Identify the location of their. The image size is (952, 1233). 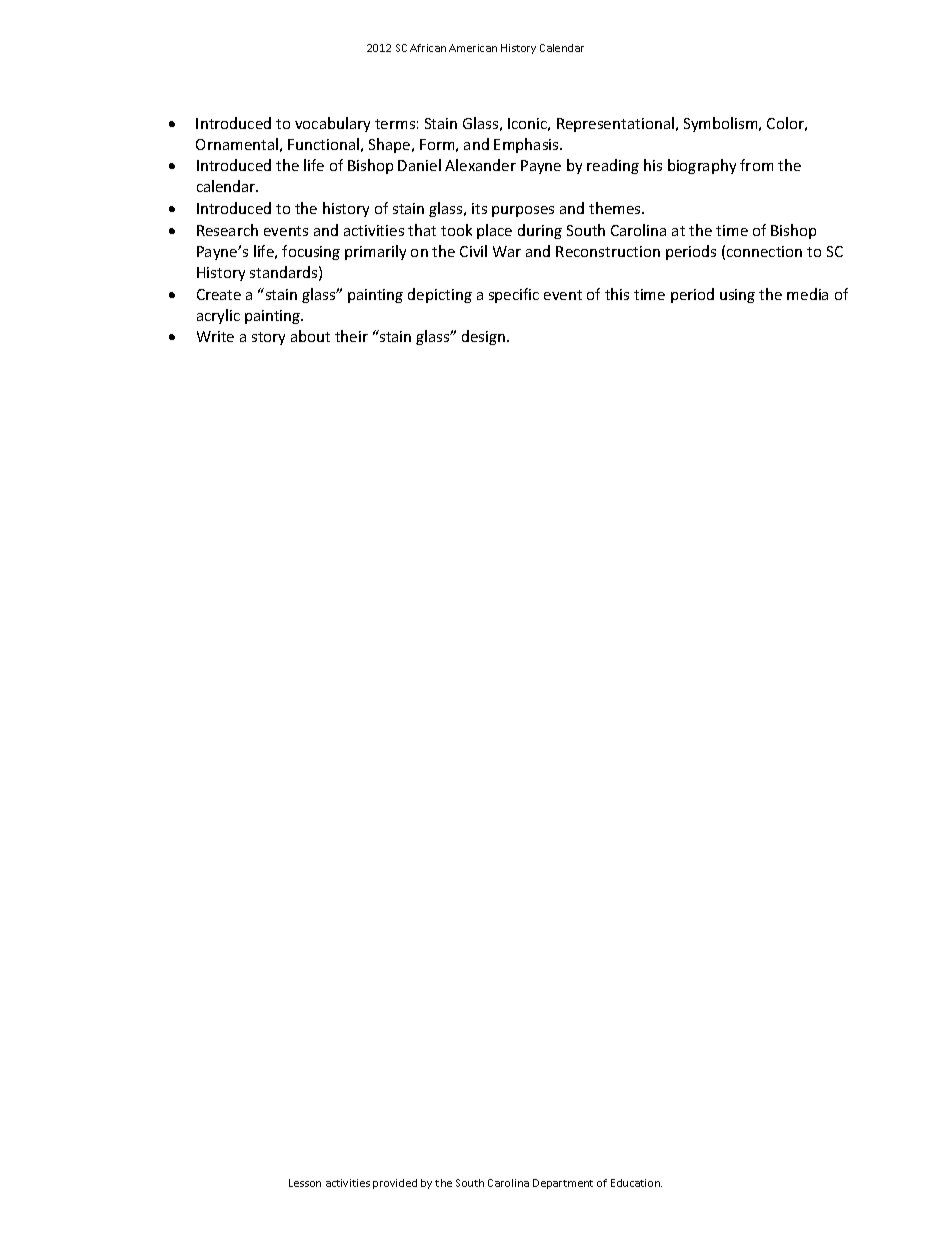
(351, 336).
